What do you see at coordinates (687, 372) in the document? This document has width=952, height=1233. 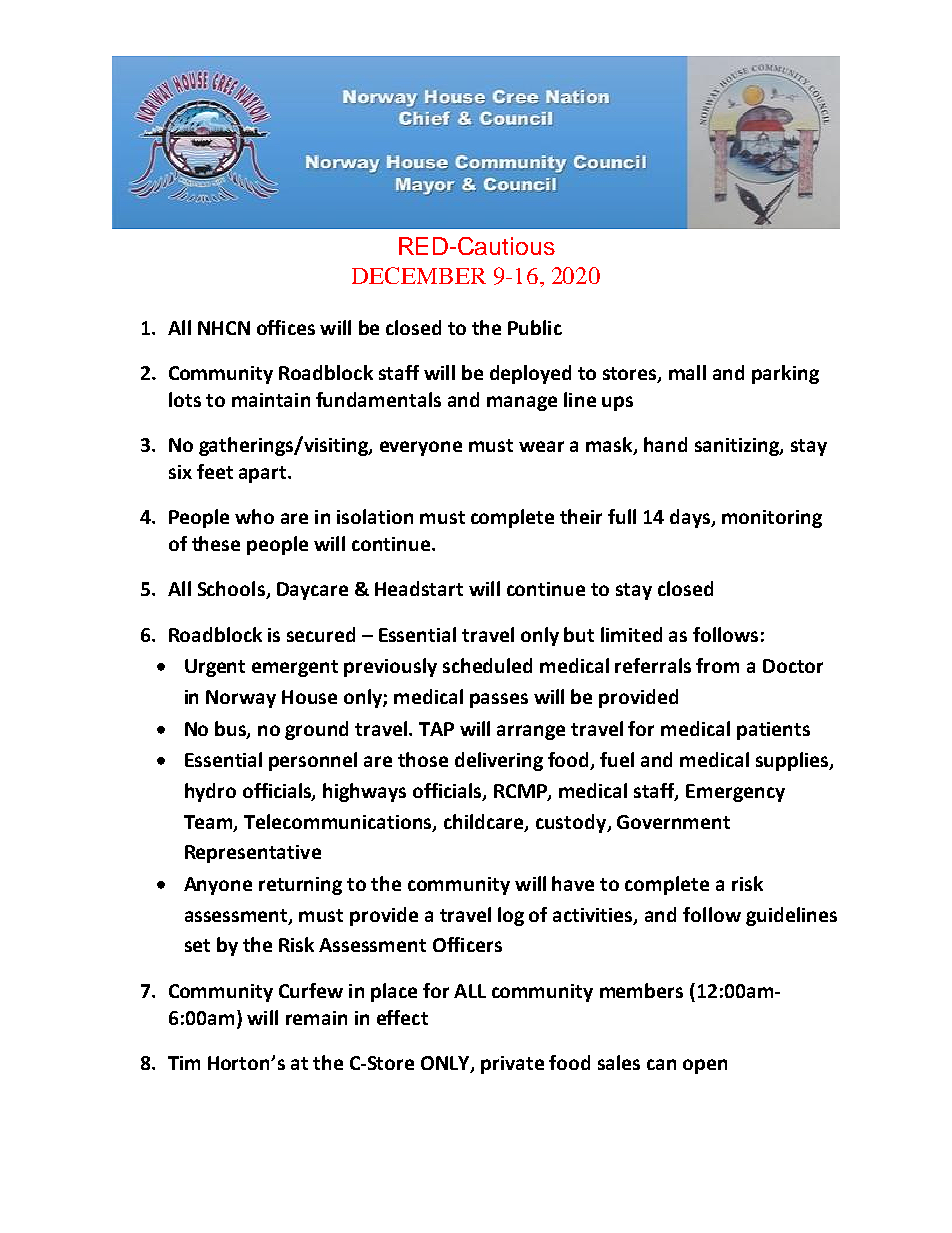 I see `mall` at bounding box center [687, 372].
